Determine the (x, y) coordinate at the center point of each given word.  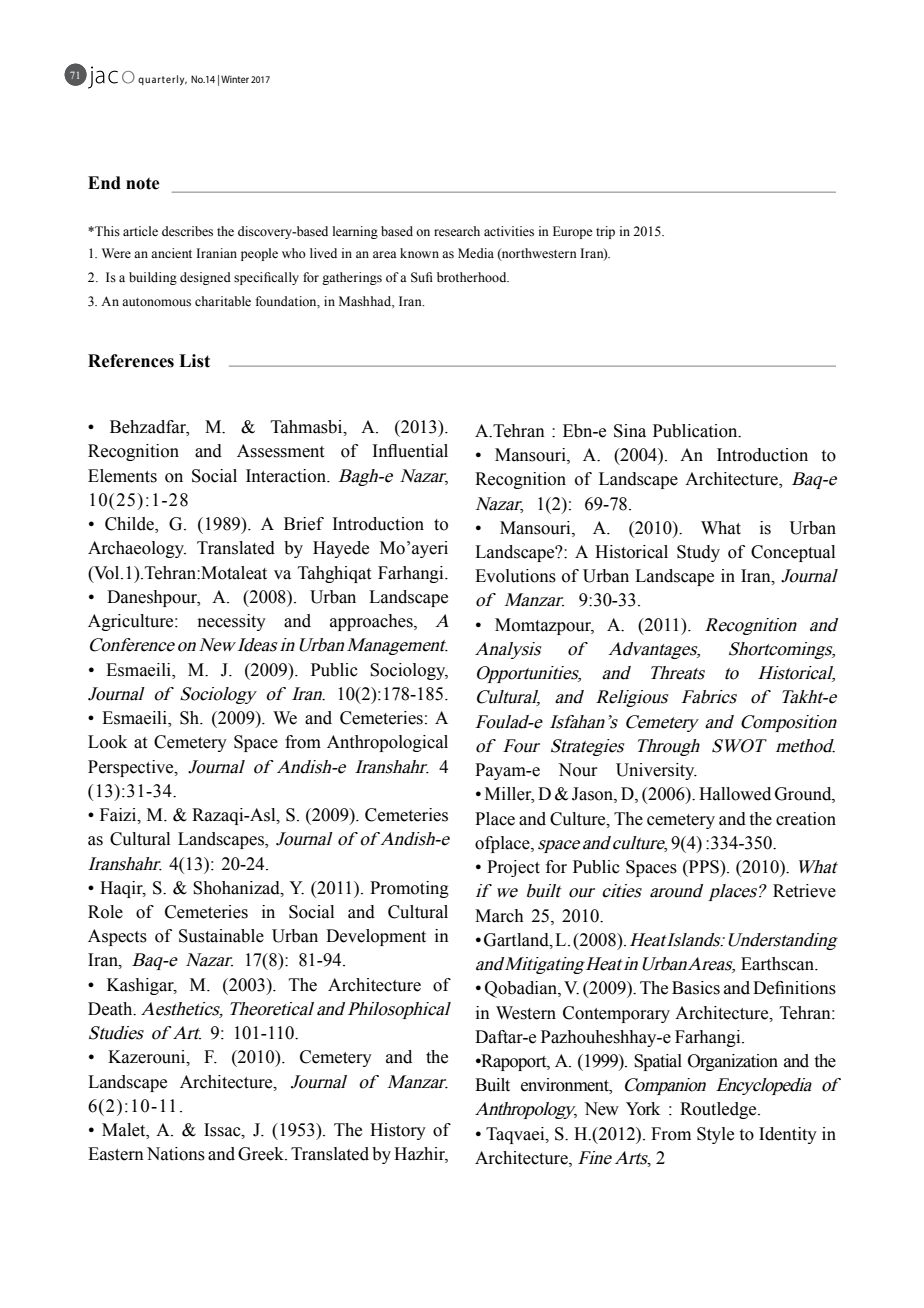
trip (605, 232)
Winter (235, 79)
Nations (176, 1154)
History (398, 1131)
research (457, 231)
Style (715, 1135)
